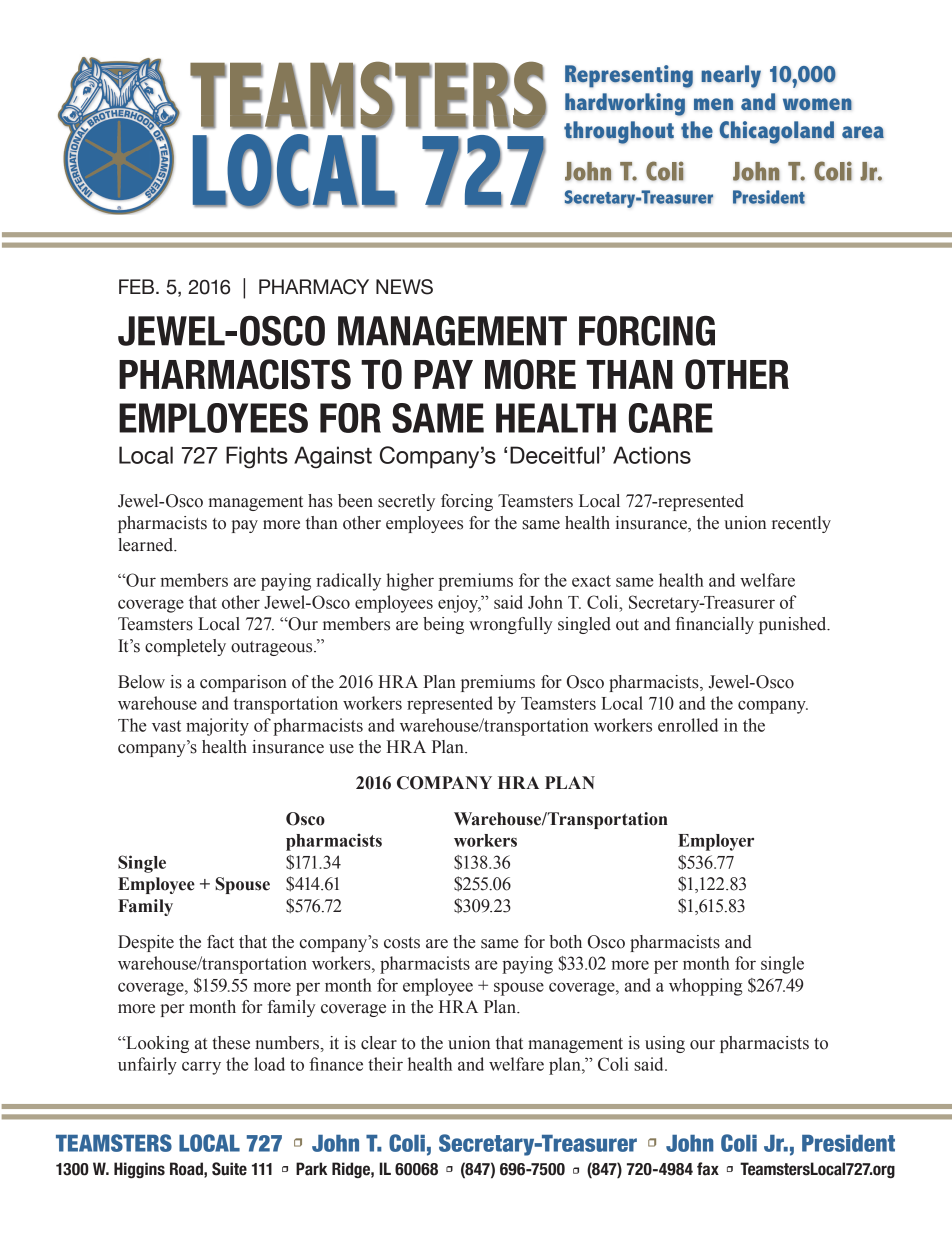 The height and width of the screenshot is (1233, 952). I want to click on FEB, so click(138, 286).
